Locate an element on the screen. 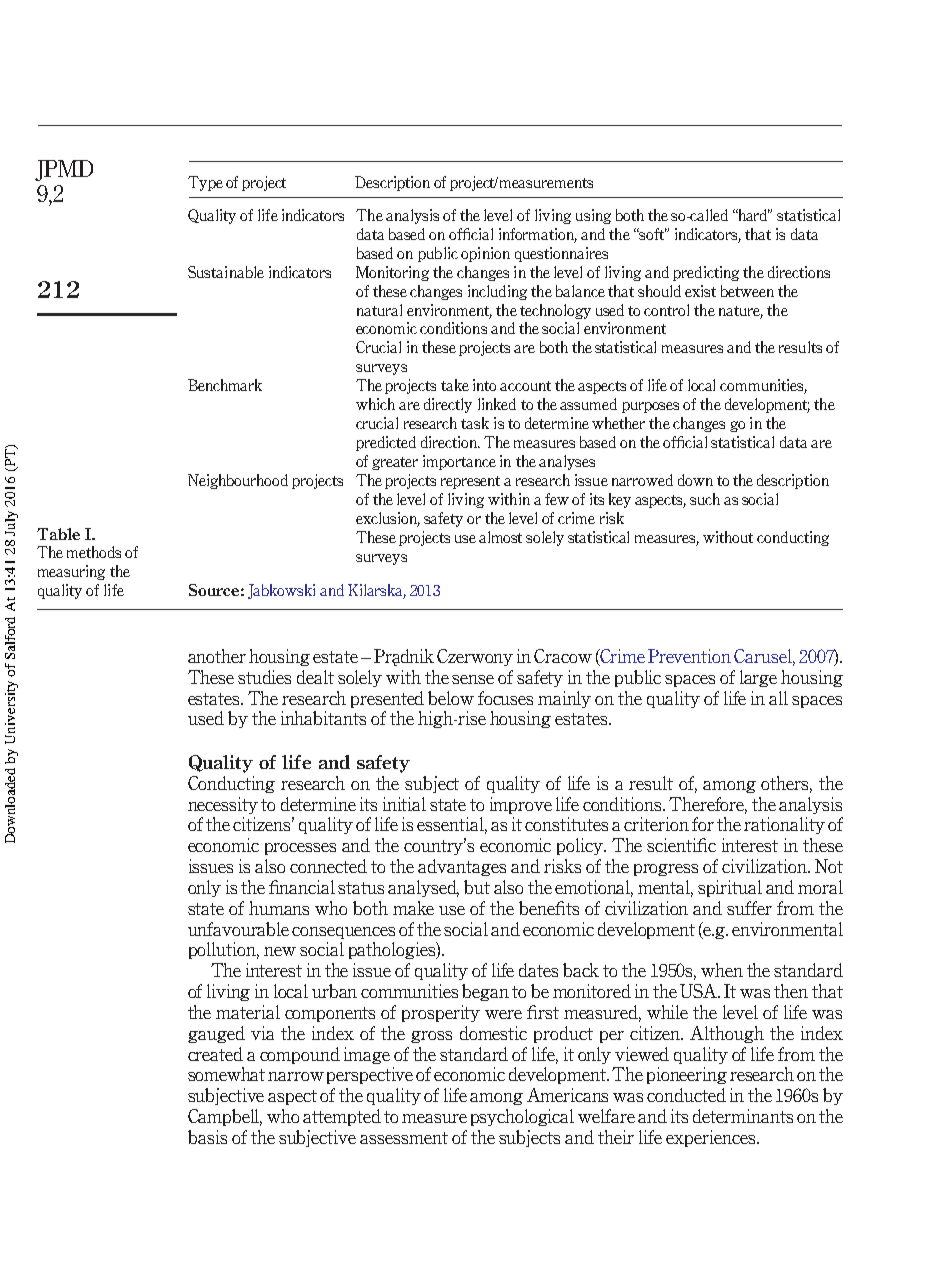 This screenshot has height=1288, width=933. basis is located at coordinates (207, 1137).
